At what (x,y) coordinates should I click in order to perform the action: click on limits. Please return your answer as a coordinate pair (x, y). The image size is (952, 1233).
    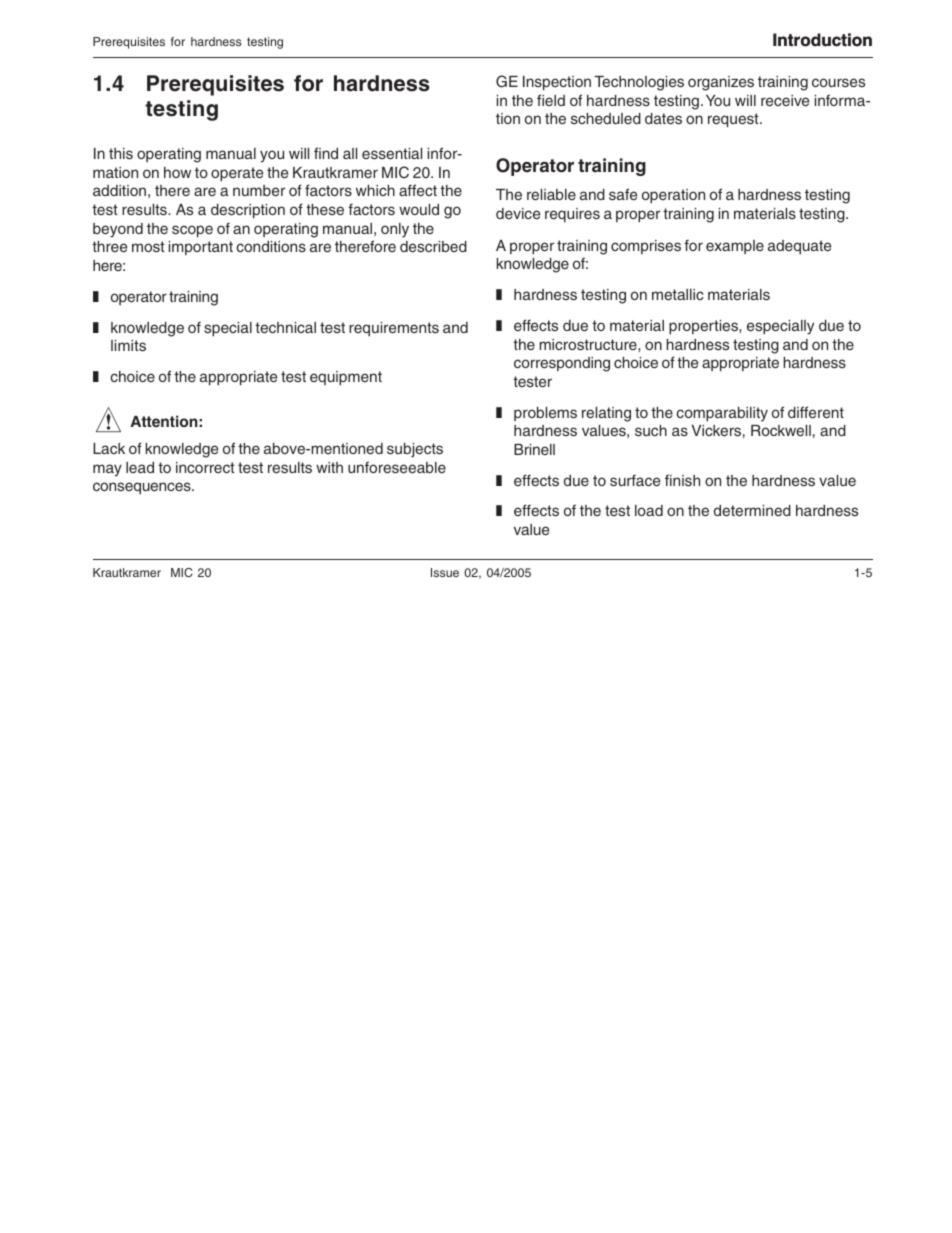
    Looking at the image, I should click on (128, 345).
